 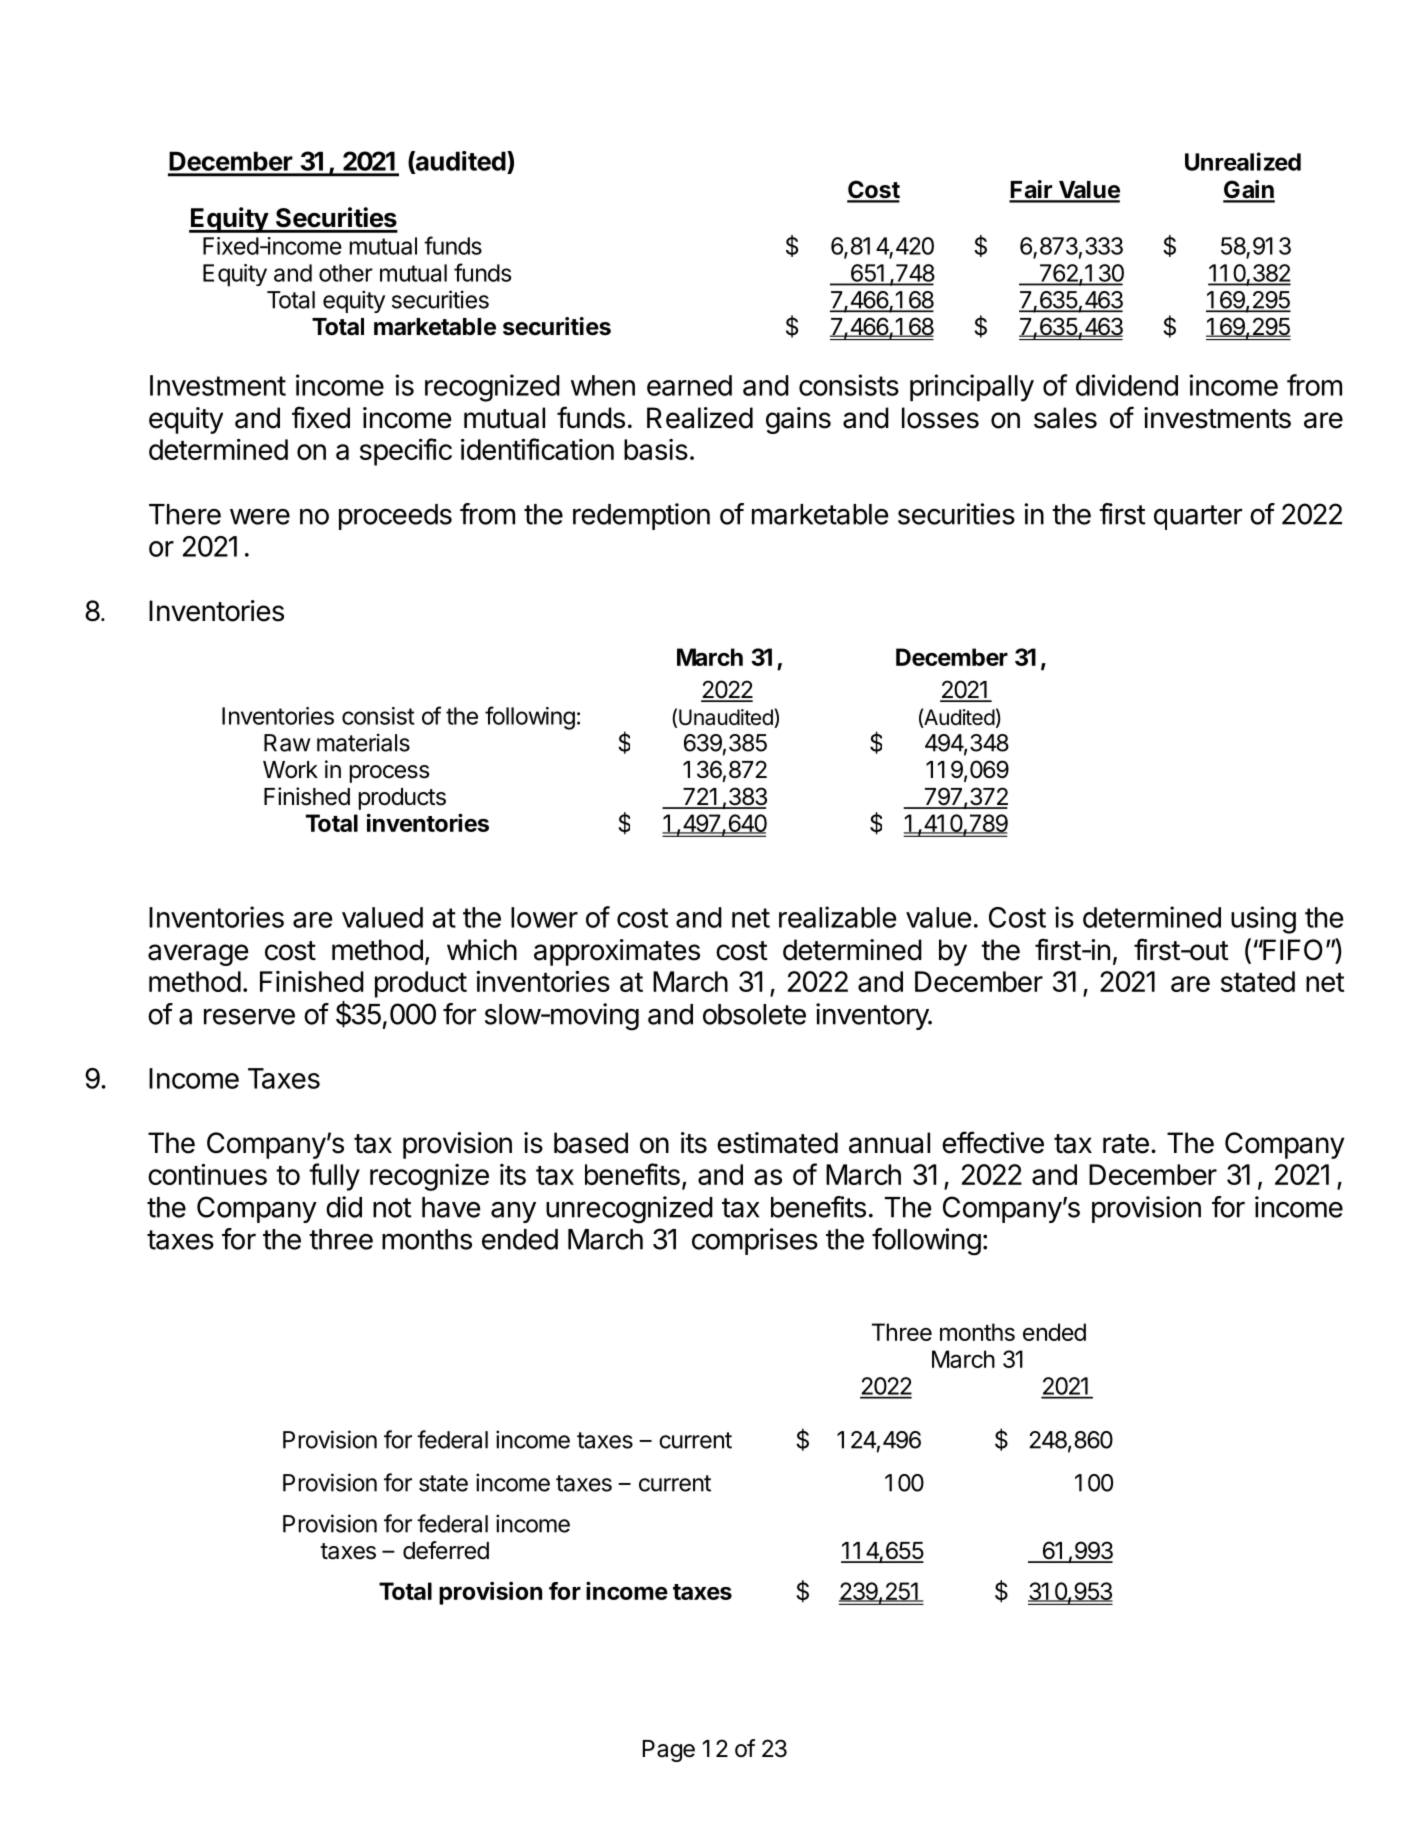 I want to click on using, so click(x=1263, y=920).
